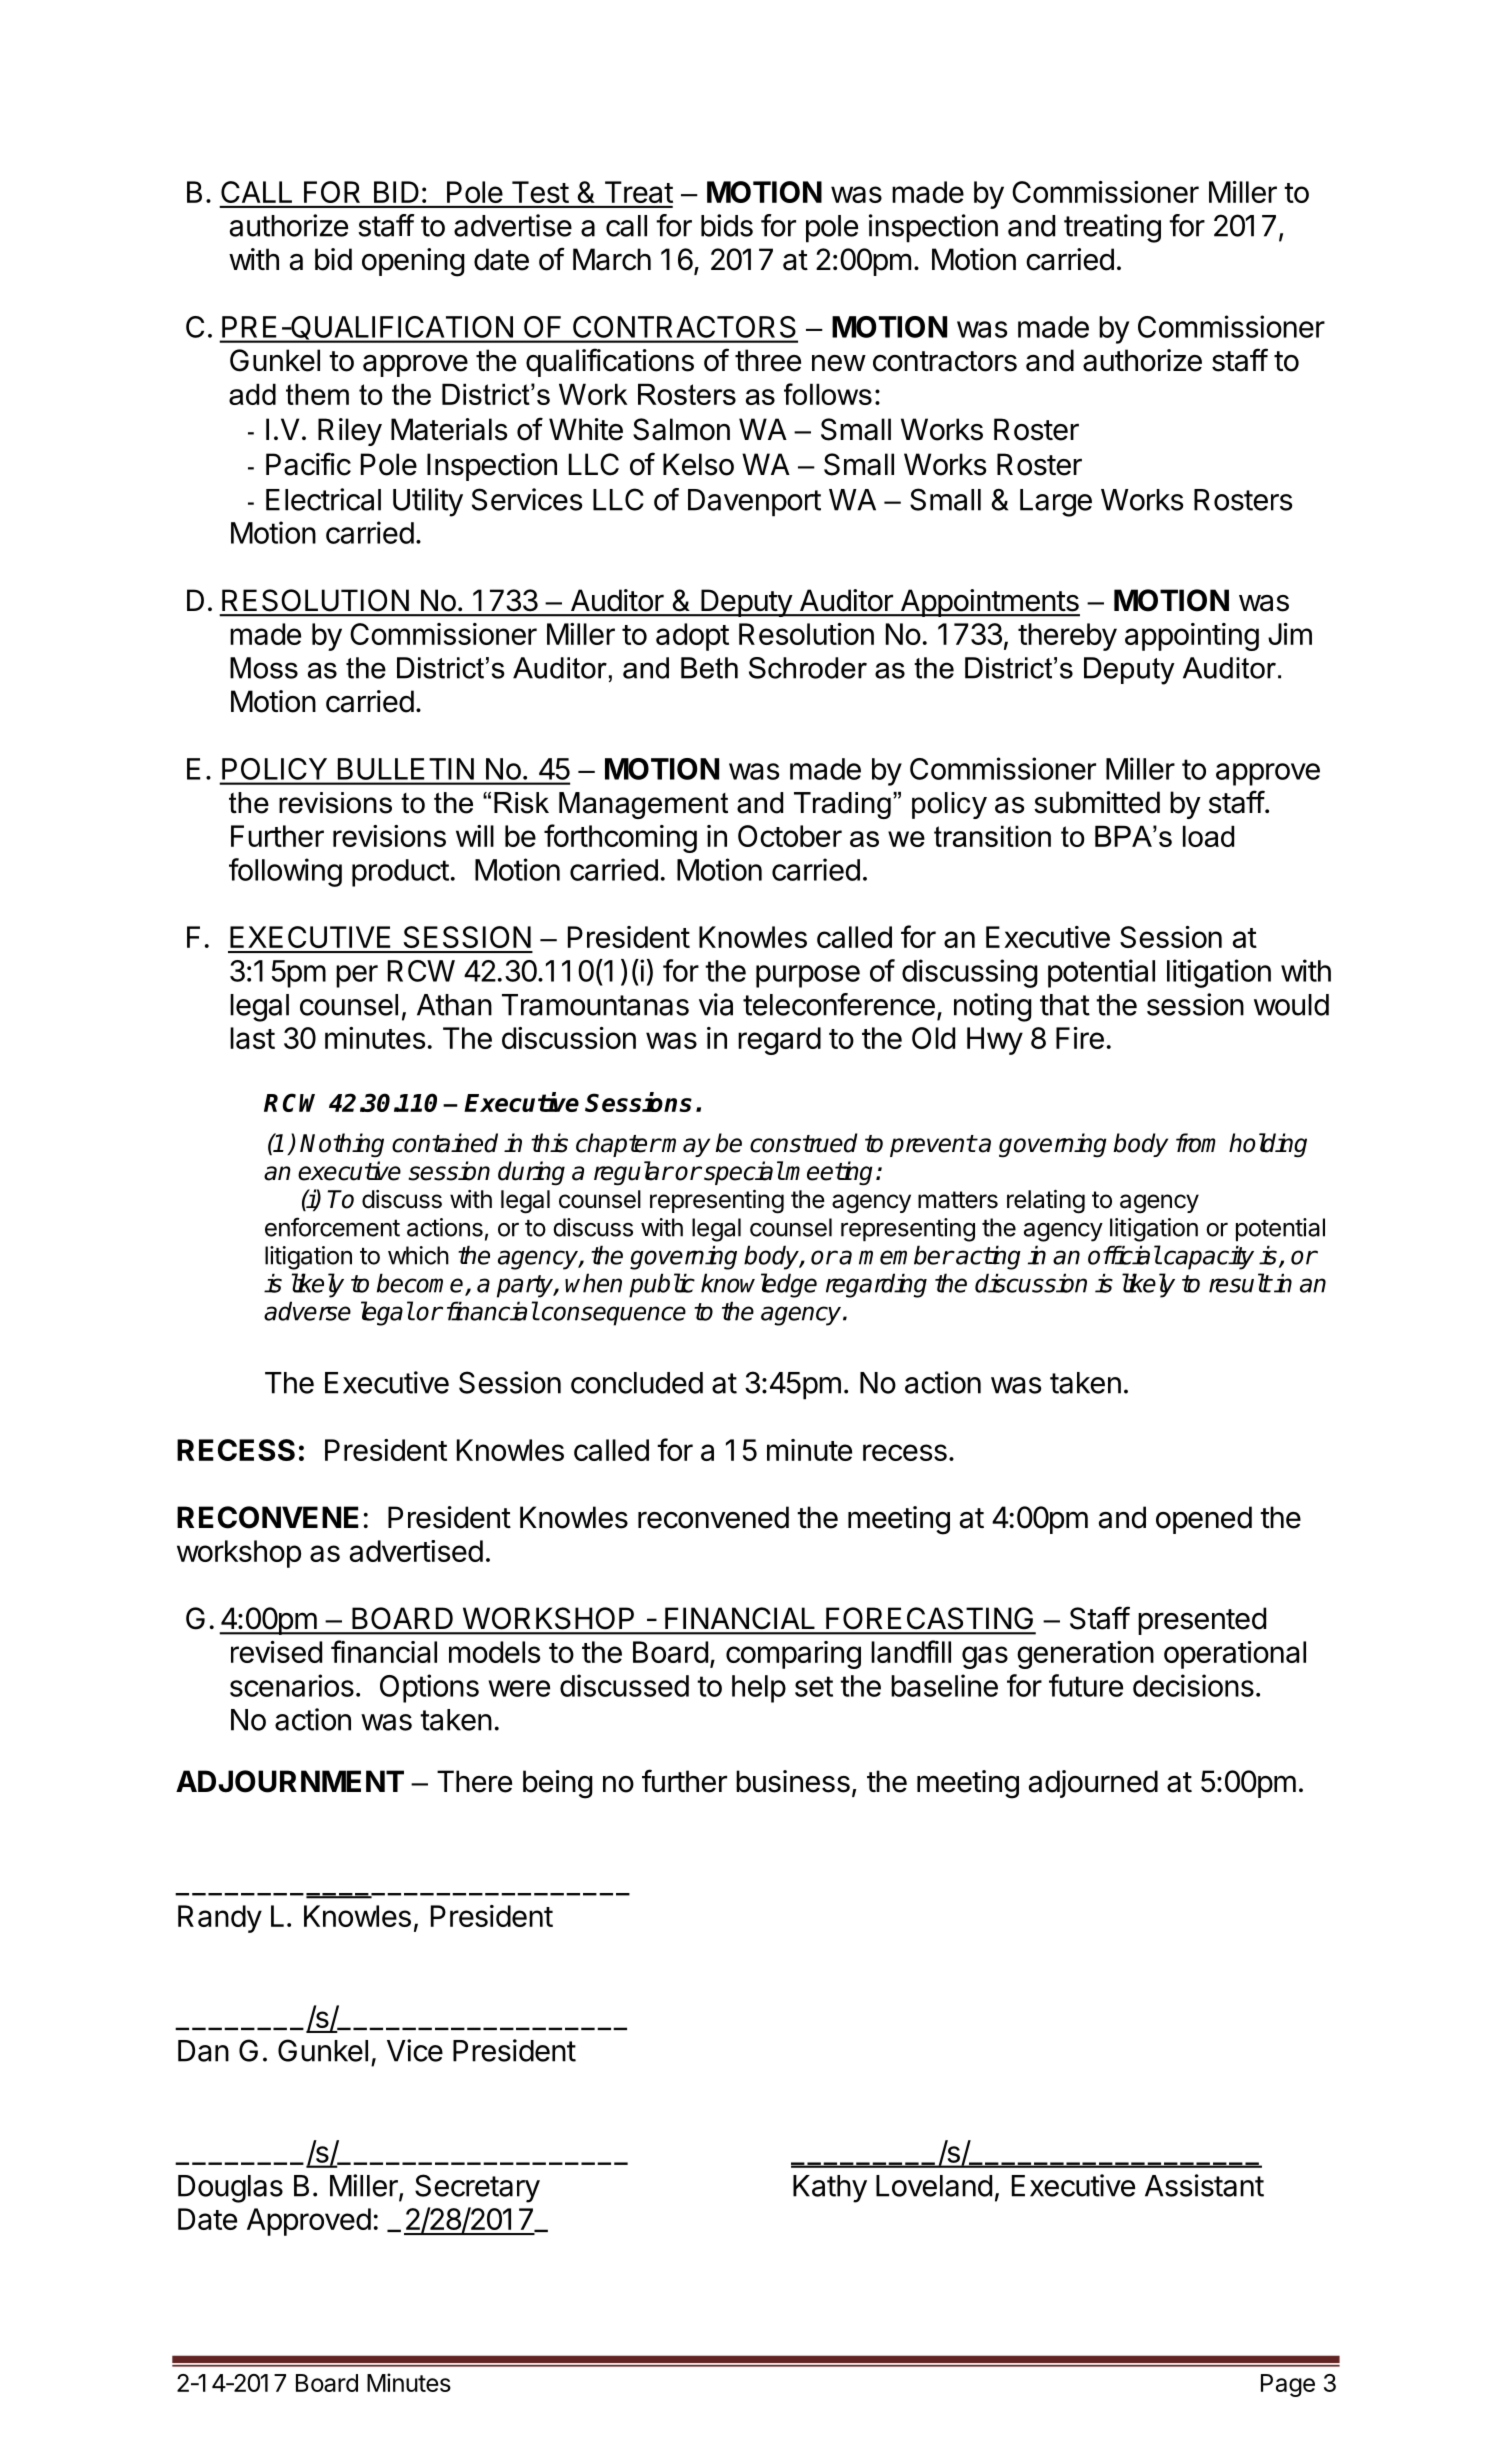 This screenshot has height=2460, width=1494. What do you see at coordinates (1208, 836) in the screenshot?
I see `load` at bounding box center [1208, 836].
